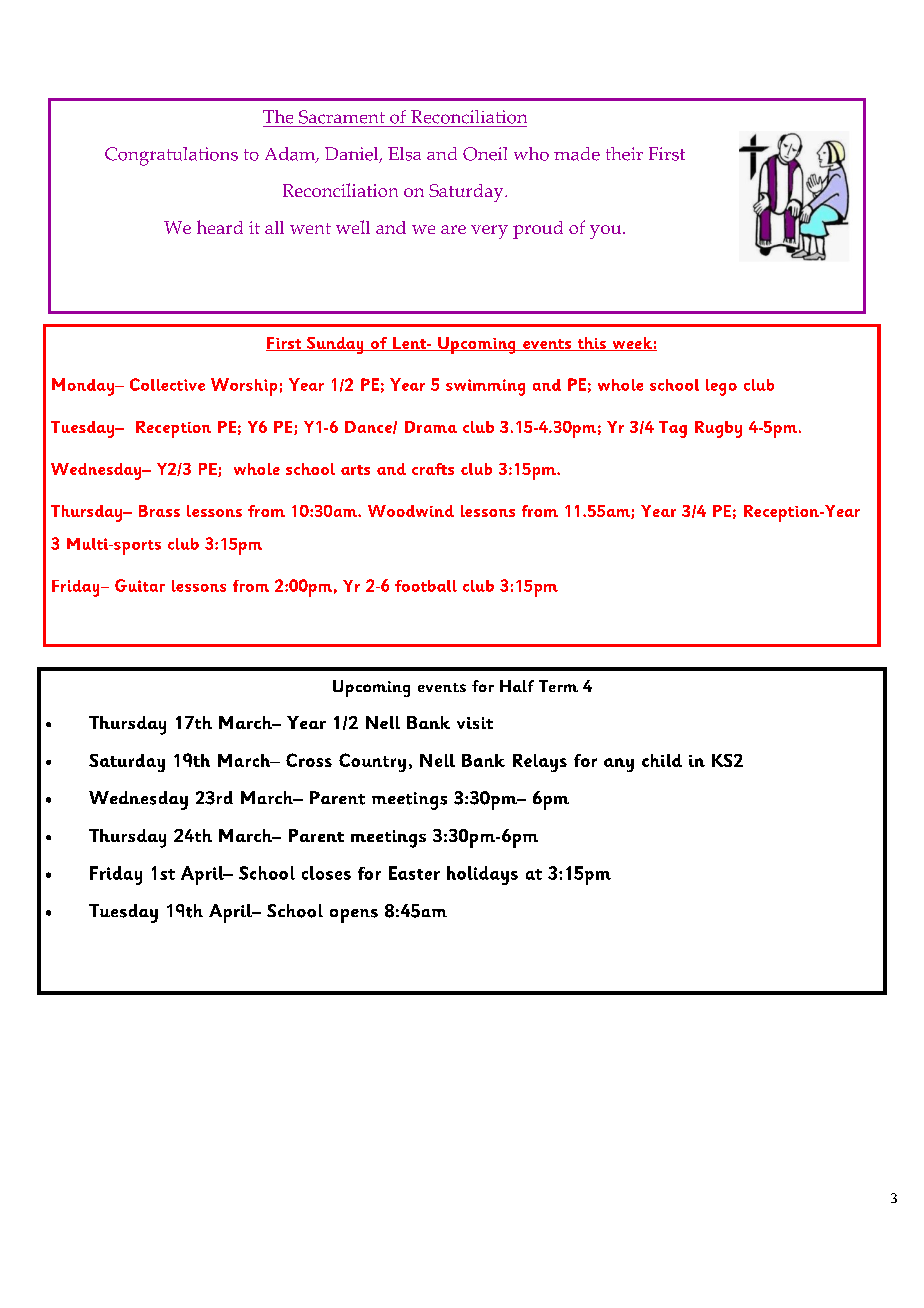 This screenshot has height=1308, width=924. Describe the element at coordinates (326, 873) in the screenshot. I see `closes` at that location.
